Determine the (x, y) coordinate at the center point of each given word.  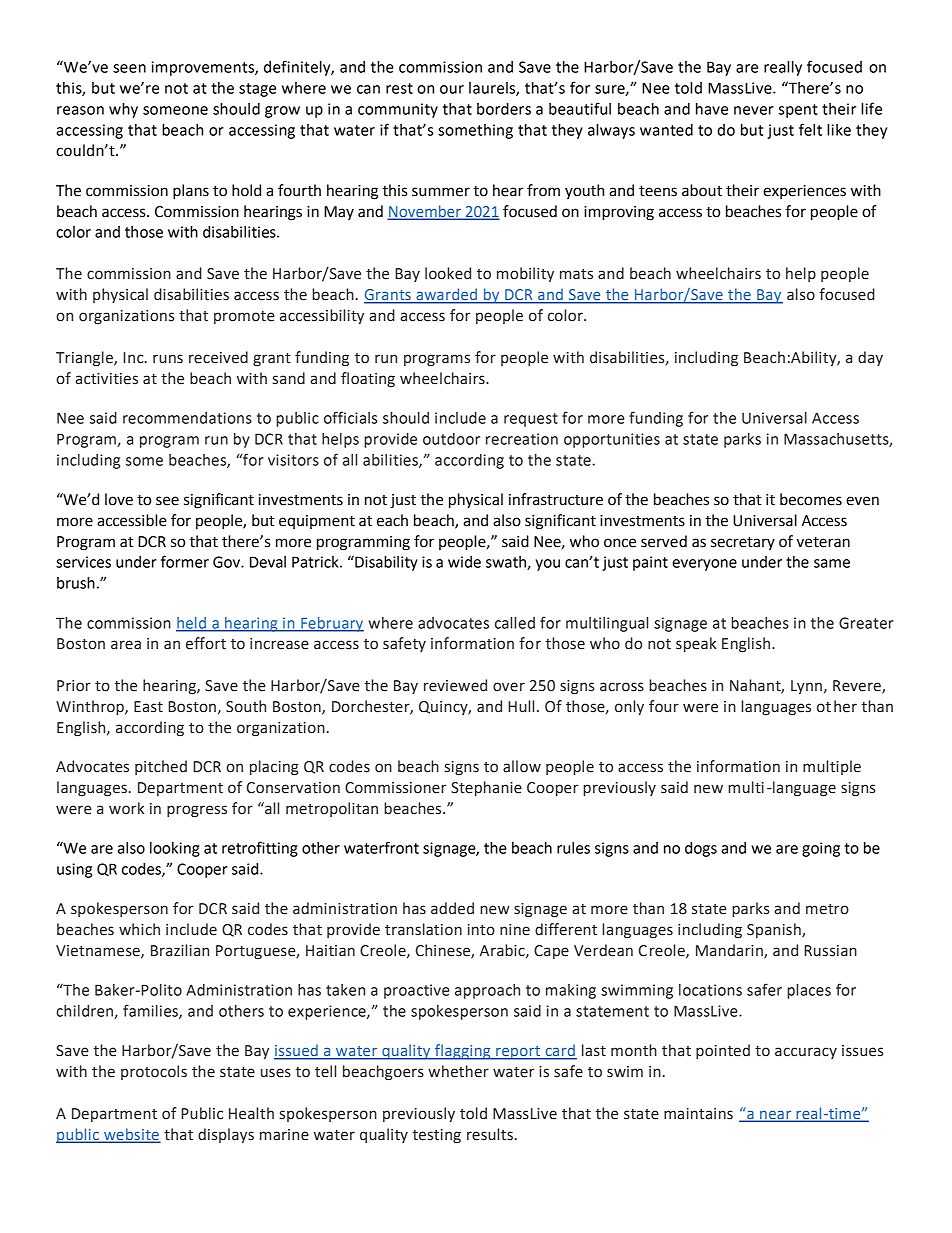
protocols (154, 1072)
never (754, 110)
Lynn (806, 687)
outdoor (451, 439)
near (776, 1116)
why (123, 110)
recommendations (187, 418)
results (490, 1134)
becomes (811, 499)
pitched (161, 767)
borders (504, 109)
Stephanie (486, 788)
